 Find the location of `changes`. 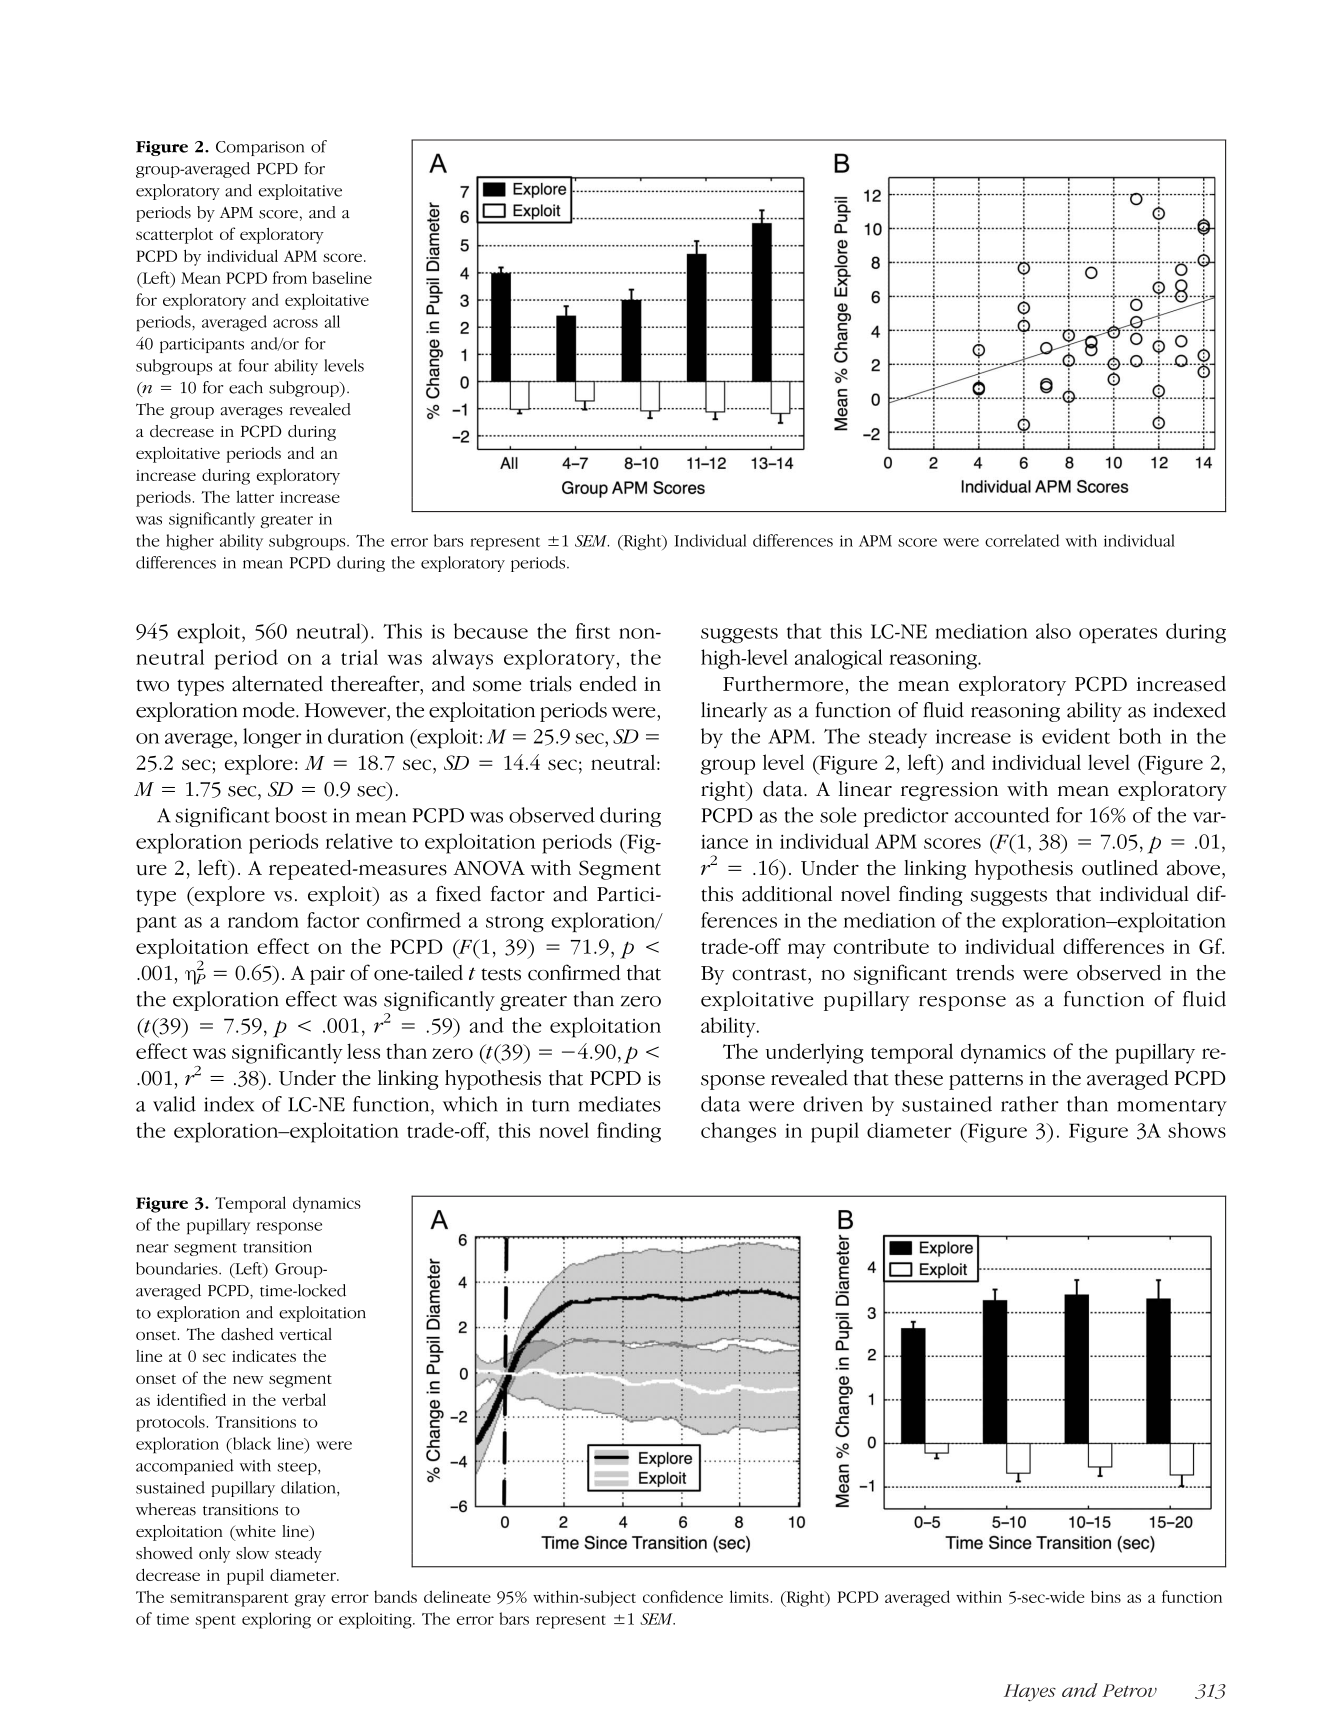

changes is located at coordinates (738, 1132).
